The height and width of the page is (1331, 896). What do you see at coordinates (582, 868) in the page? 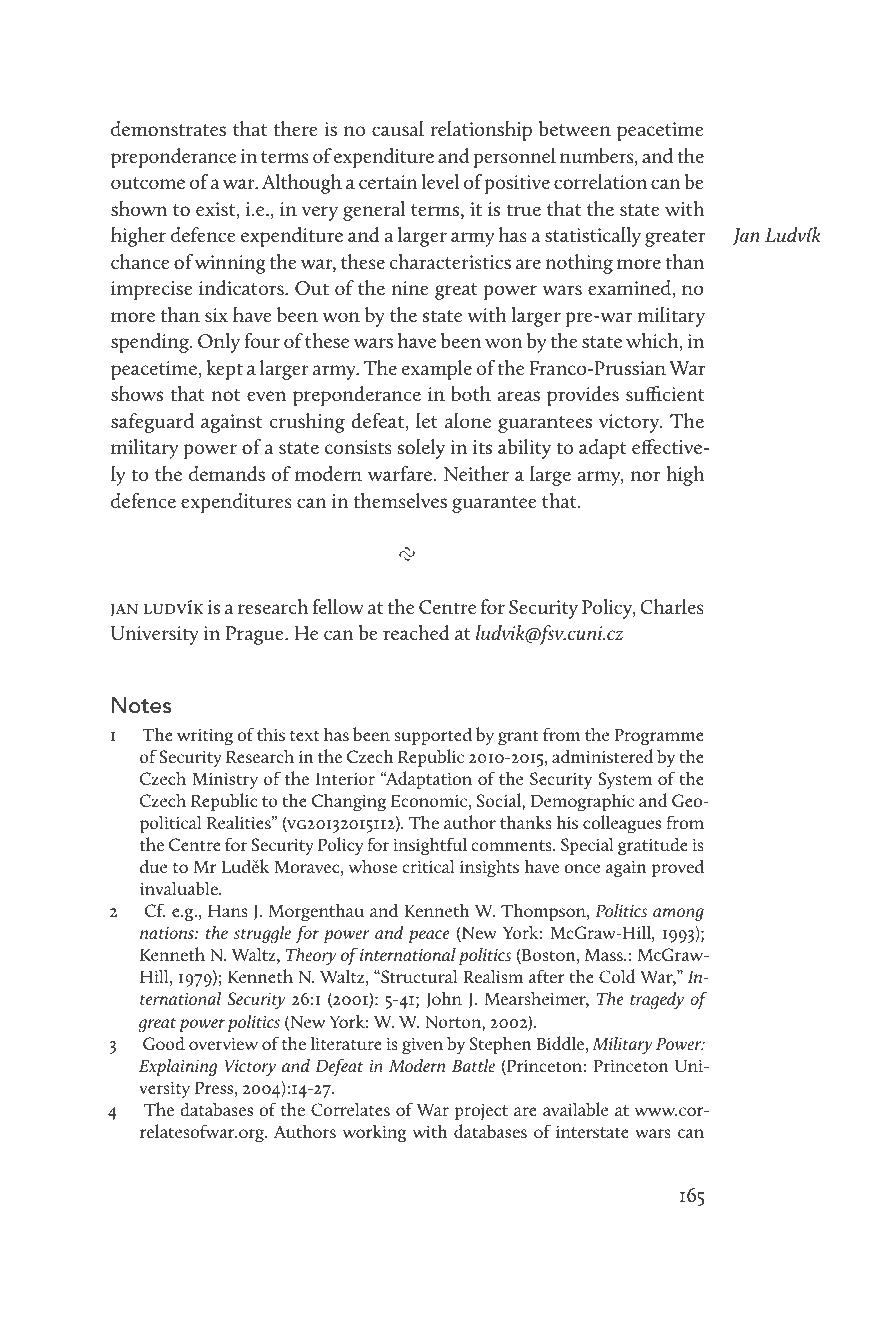
I see `once` at bounding box center [582, 868].
